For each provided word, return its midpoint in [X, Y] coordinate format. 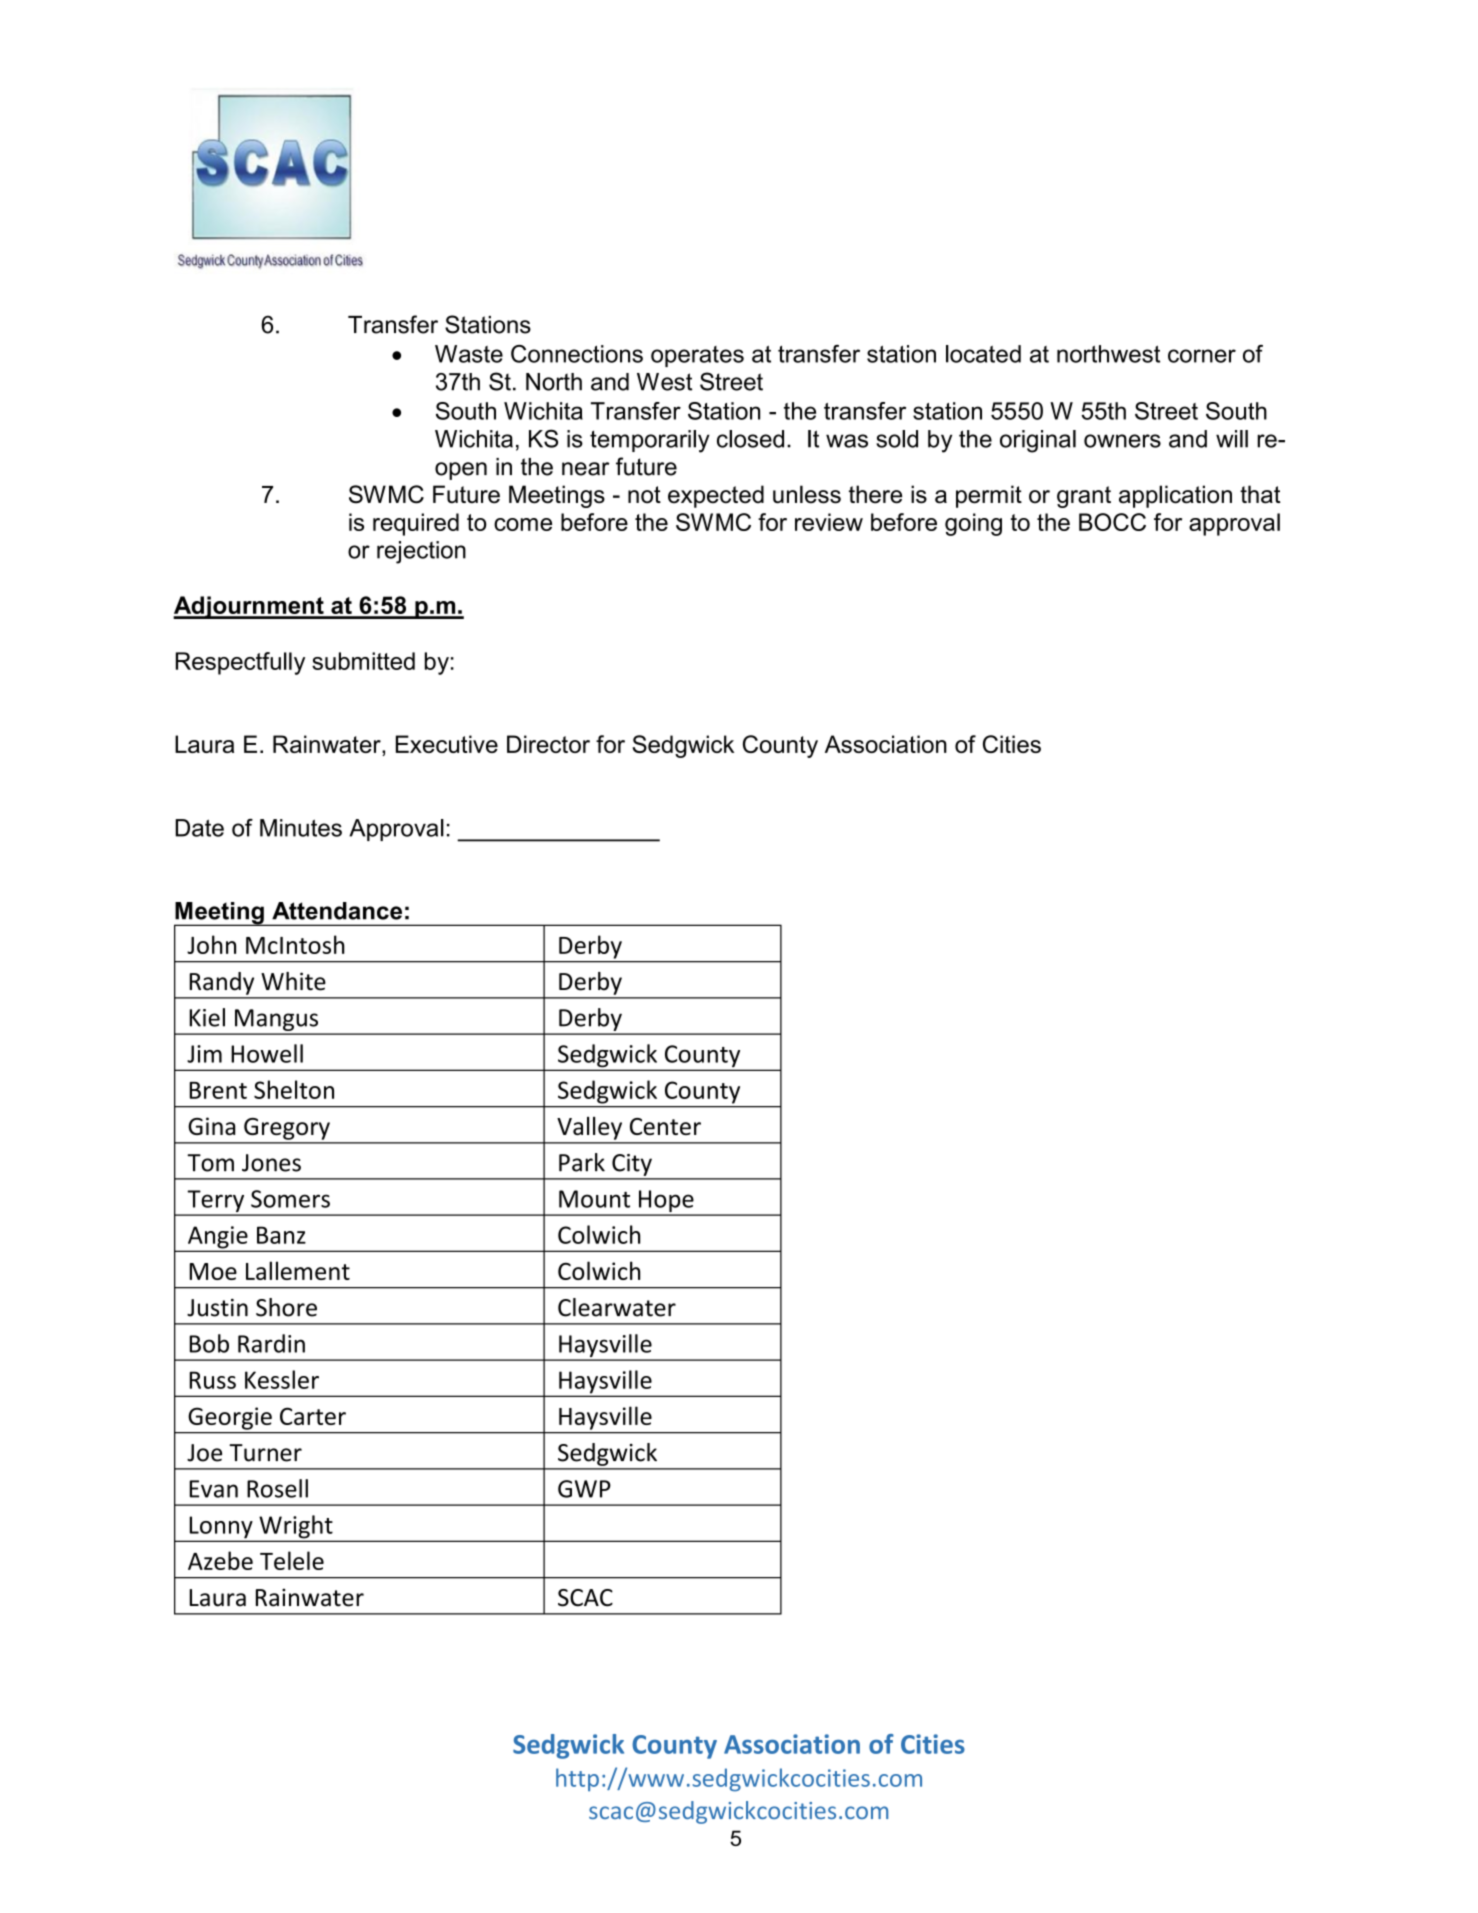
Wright [296, 1528]
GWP [584, 1489]
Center [665, 1126]
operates [697, 356]
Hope [666, 1202]
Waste [469, 354]
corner [1202, 356]
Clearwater [617, 1307]
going [973, 524]
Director [548, 744]
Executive [447, 744]
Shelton [294, 1089]
